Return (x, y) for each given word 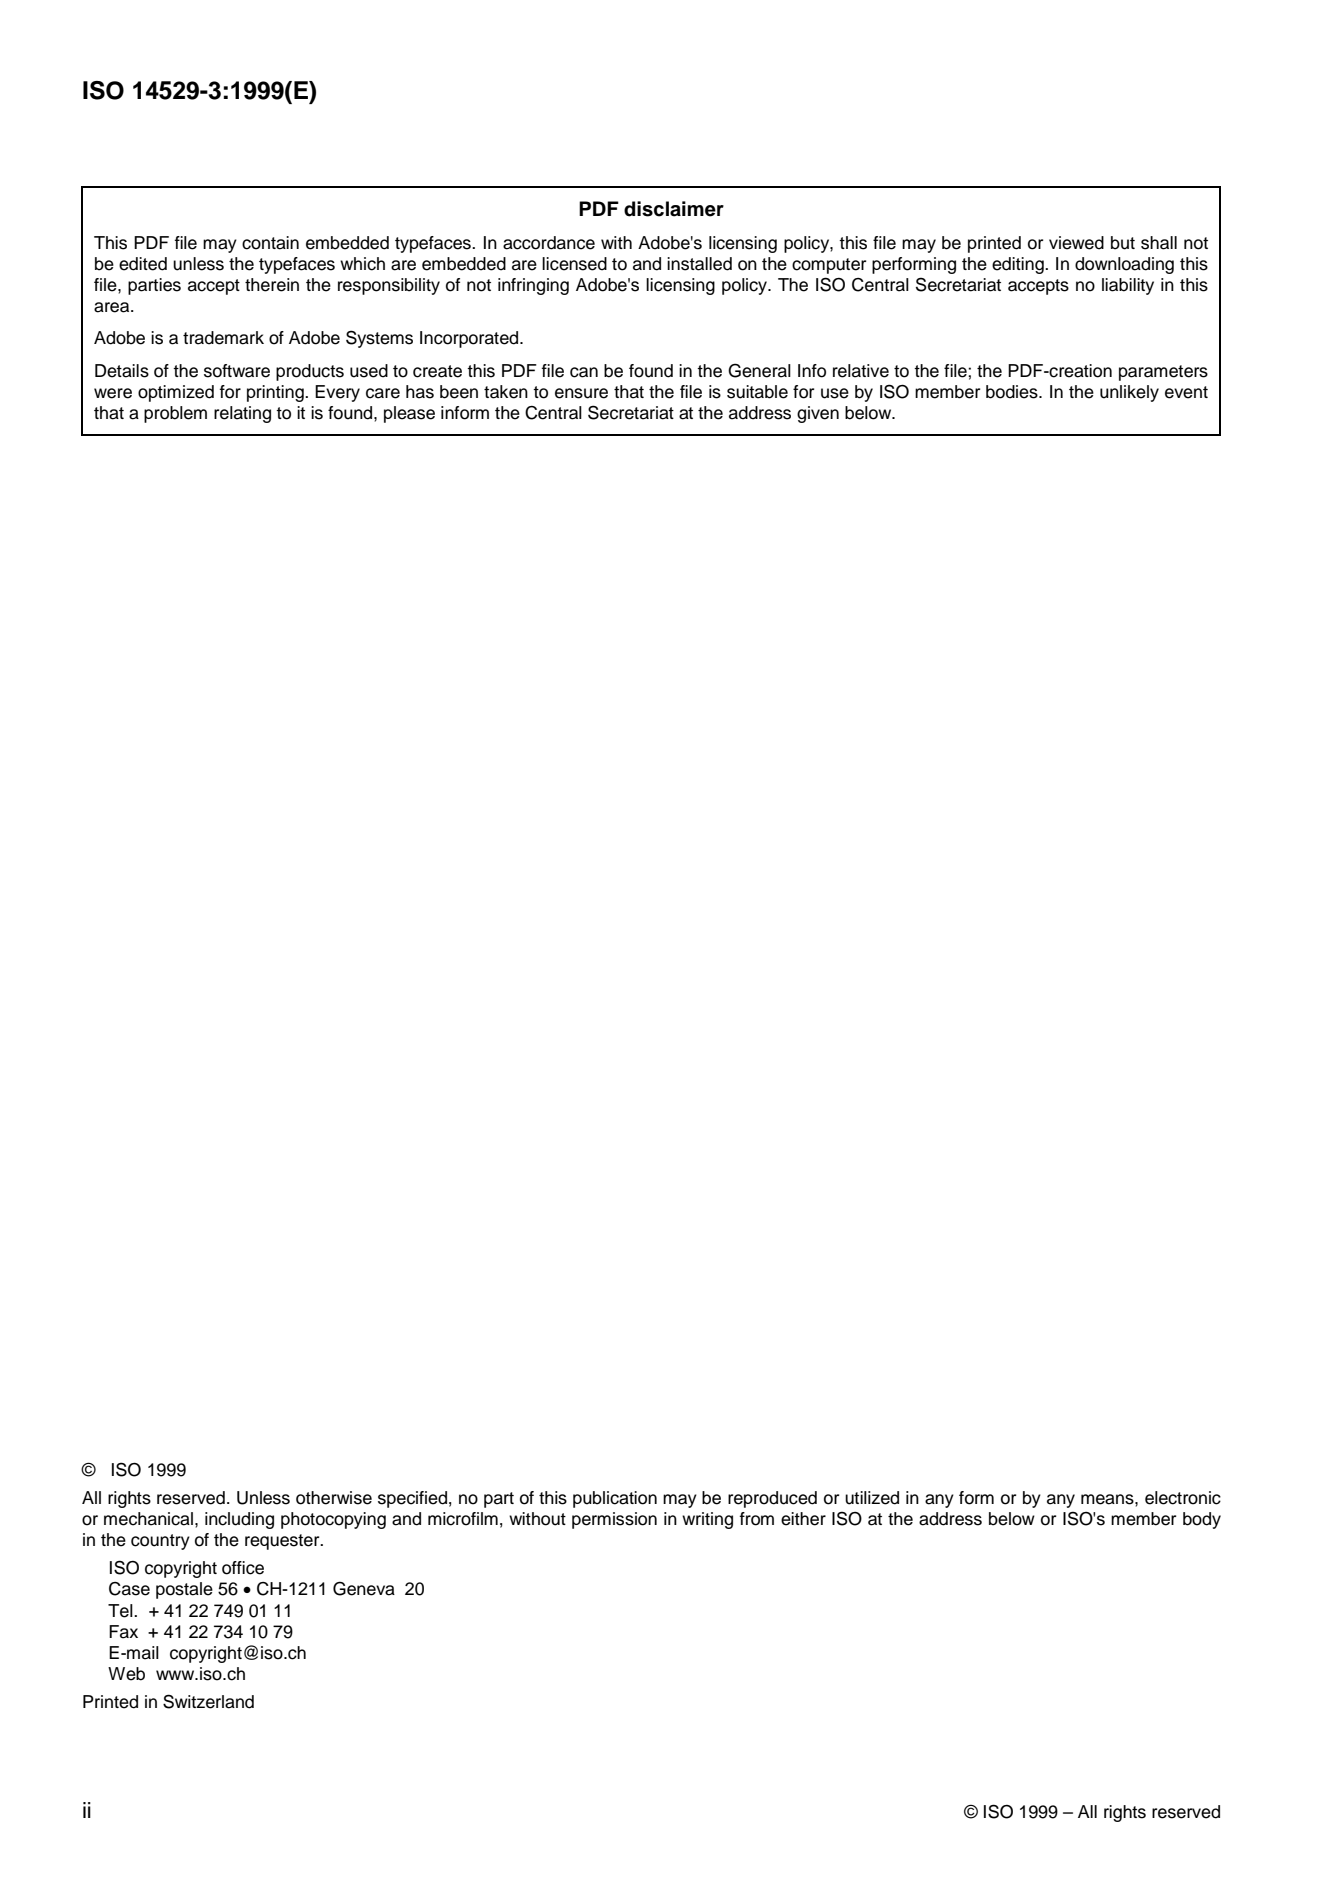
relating (242, 414)
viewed (1076, 243)
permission (614, 1520)
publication (615, 1499)
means (1108, 1499)
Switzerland (208, 1701)
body (1202, 1520)
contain (270, 243)
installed (699, 264)
